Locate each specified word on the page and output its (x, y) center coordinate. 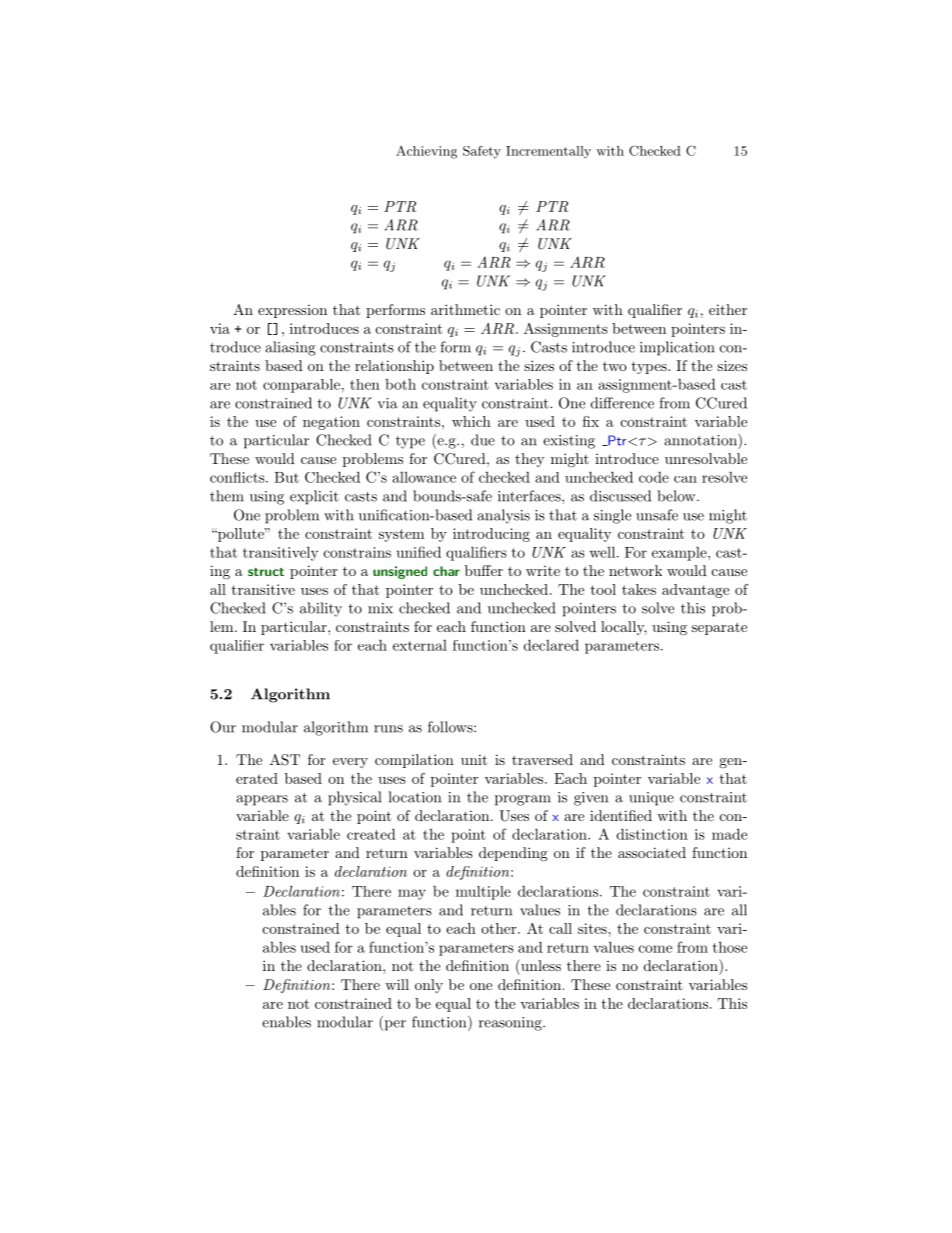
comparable (301, 386)
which (471, 421)
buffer (484, 570)
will (397, 984)
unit (474, 759)
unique (651, 799)
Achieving (426, 152)
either (728, 309)
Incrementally (548, 152)
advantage (695, 591)
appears (262, 800)
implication (677, 348)
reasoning (511, 1024)
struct (266, 572)
